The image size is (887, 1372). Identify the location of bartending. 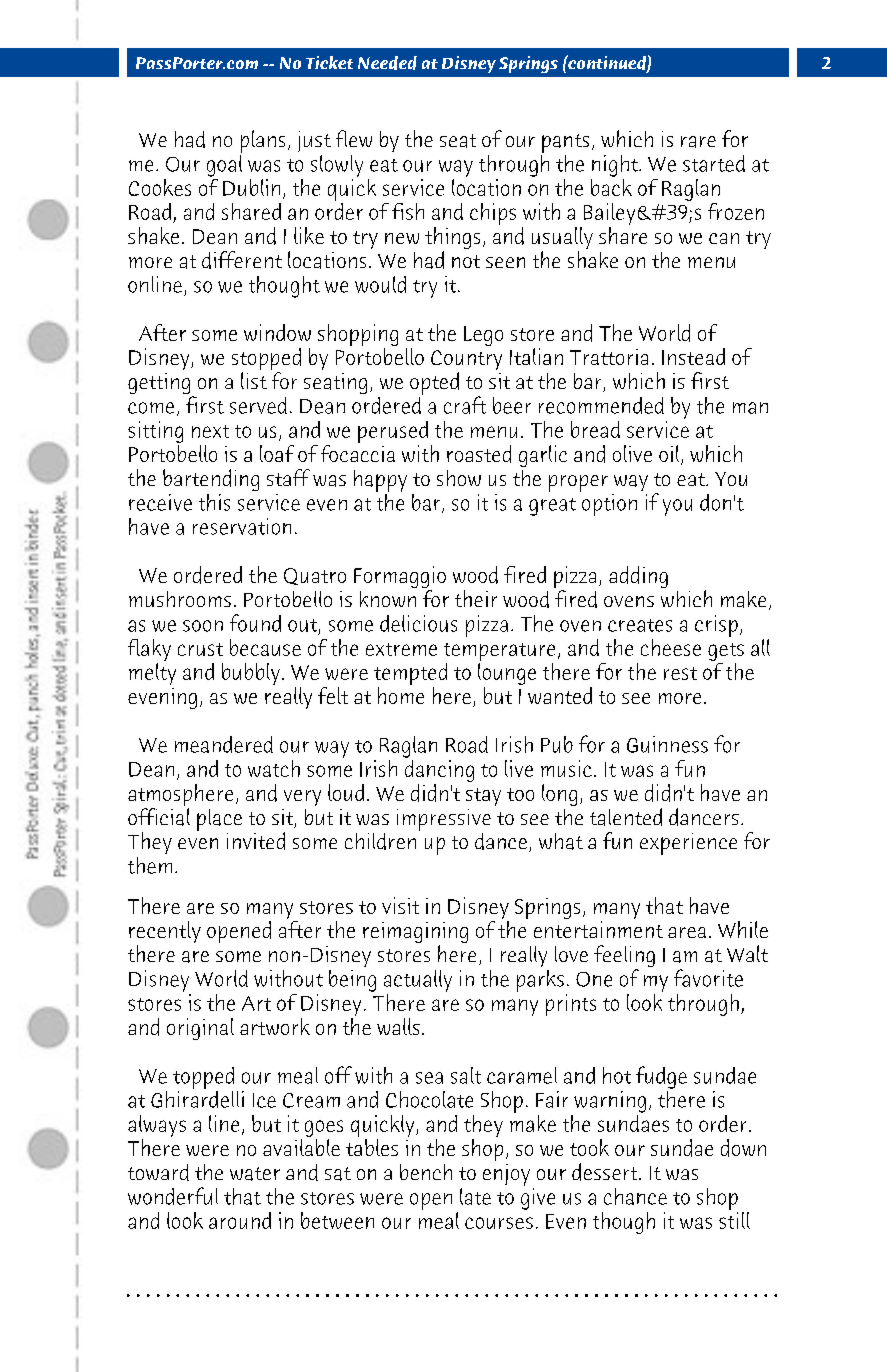
(211, 480).
